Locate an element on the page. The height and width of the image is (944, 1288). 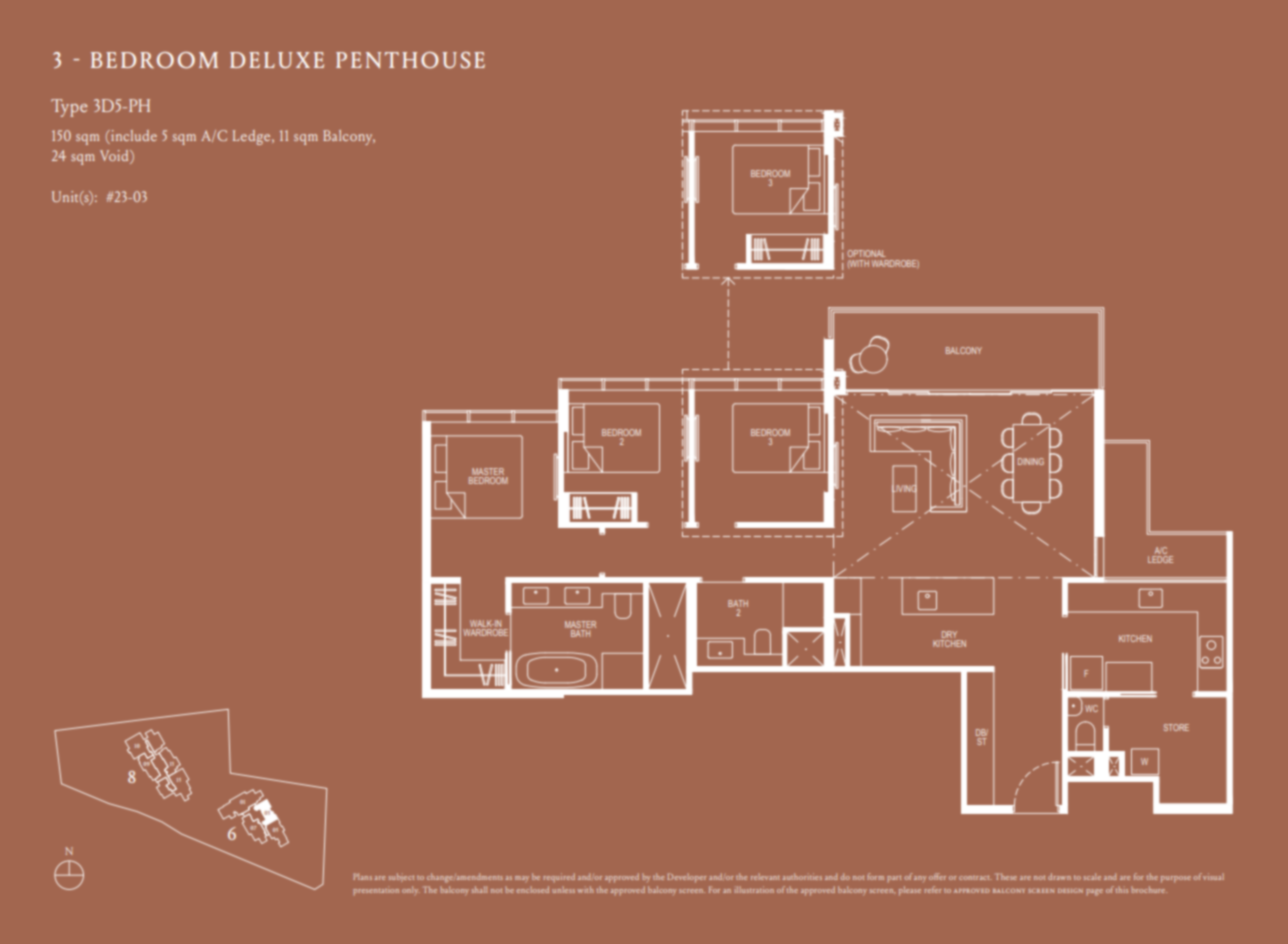
DRY is located at coordinates (950, 636).
